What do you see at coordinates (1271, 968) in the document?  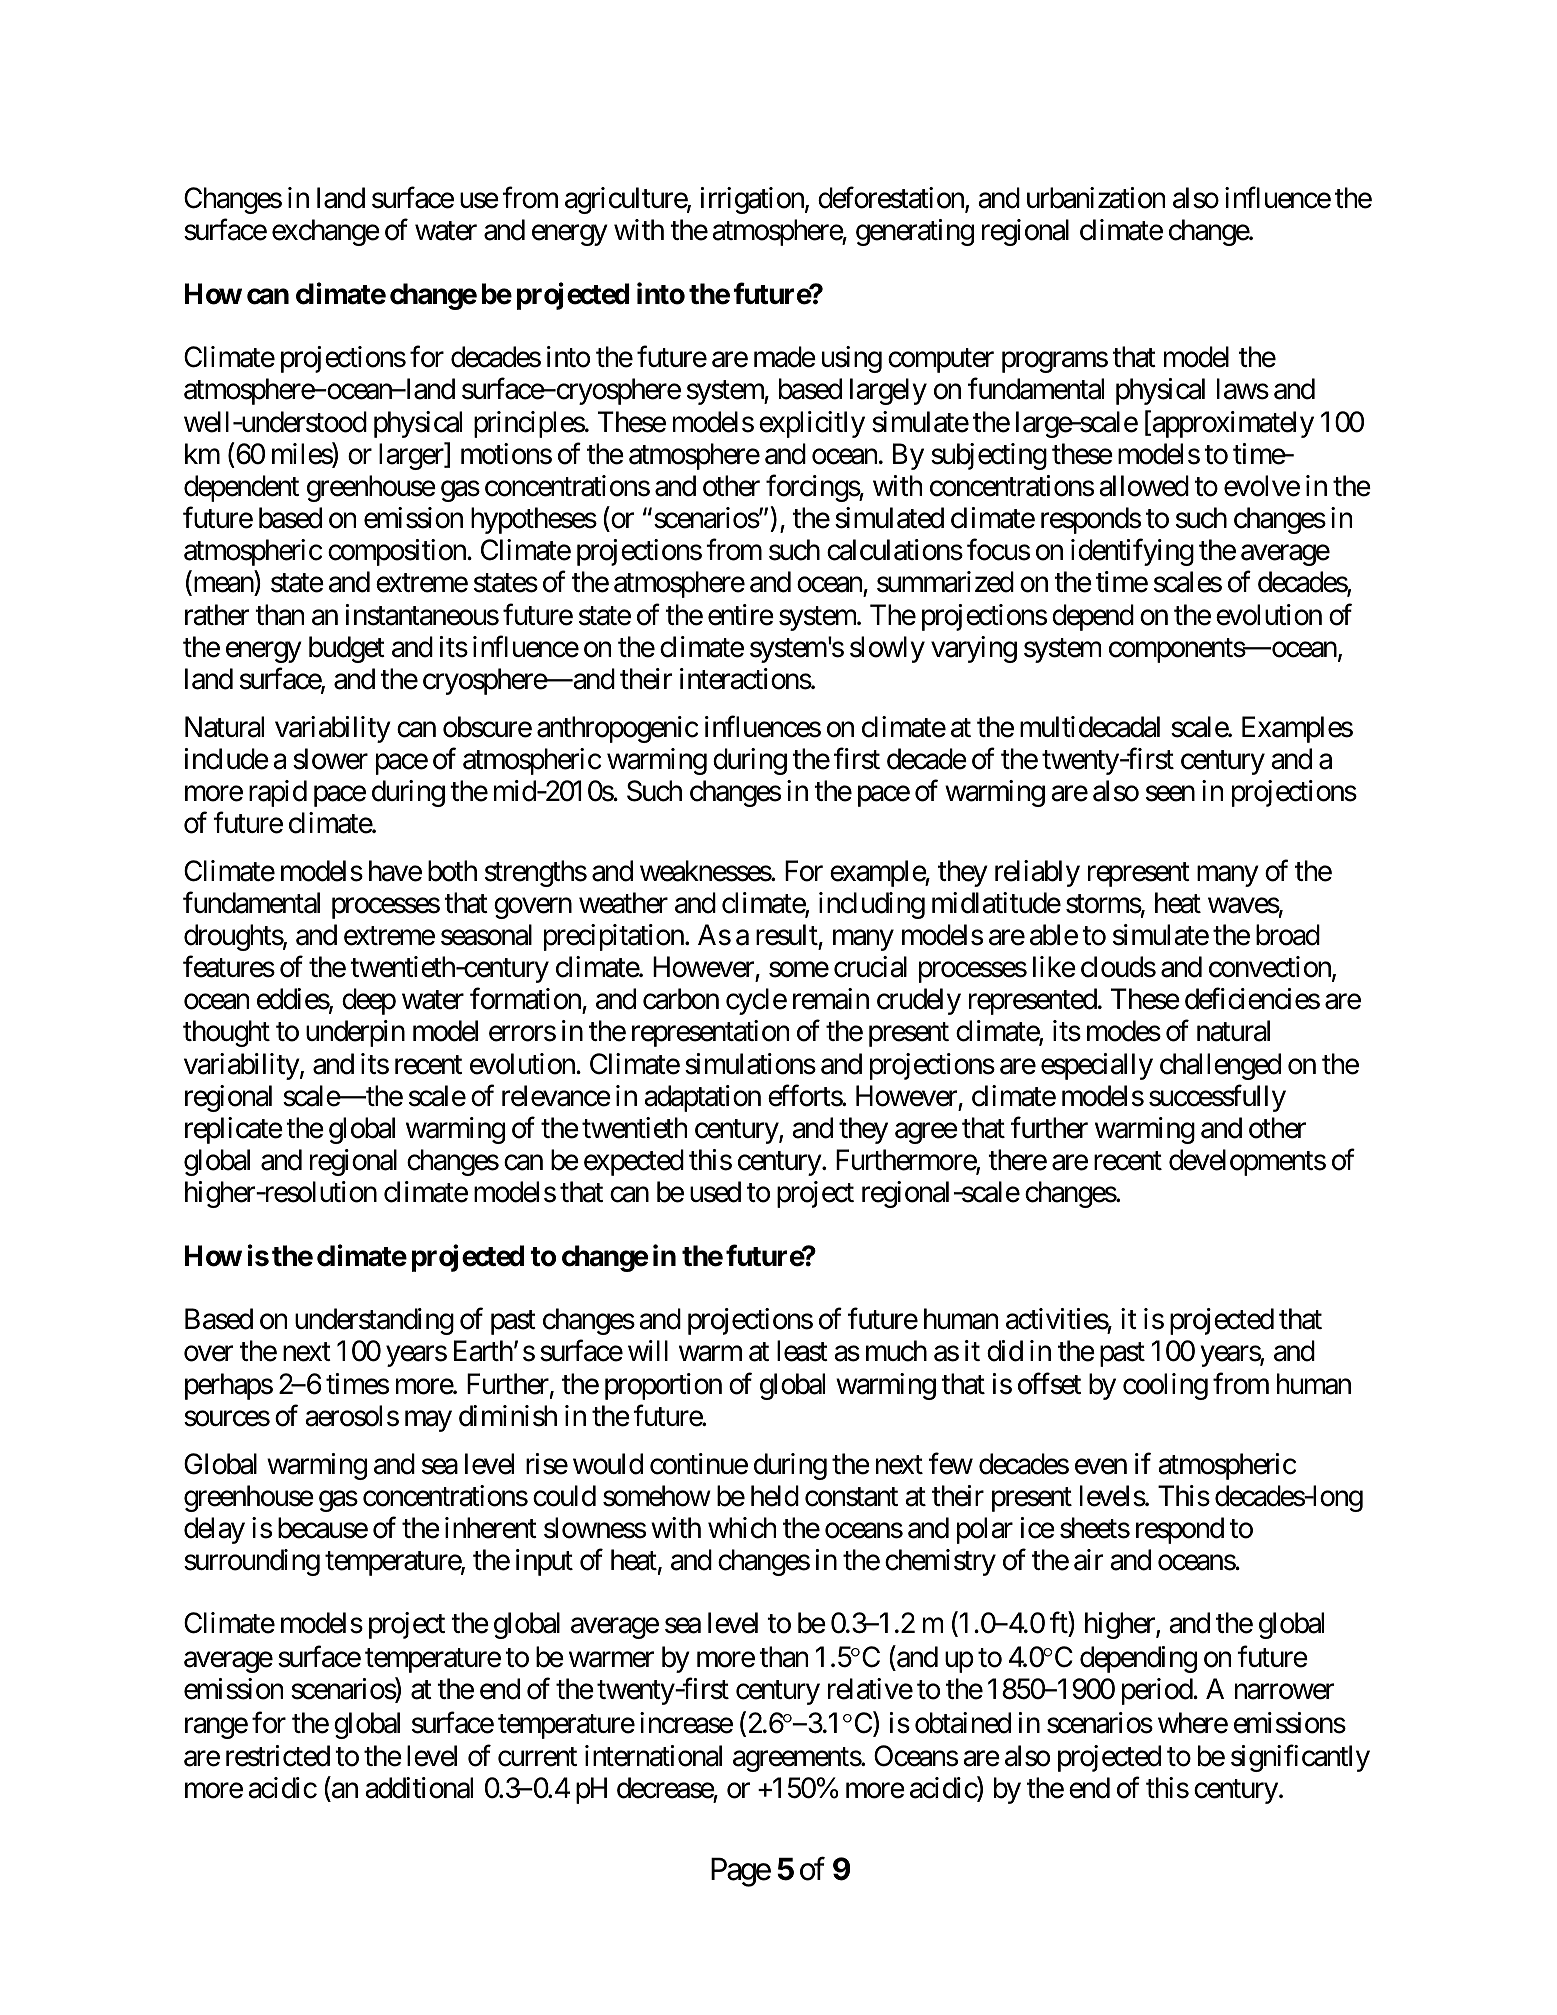 I see `convection` at bounding box center [1271, 968].
